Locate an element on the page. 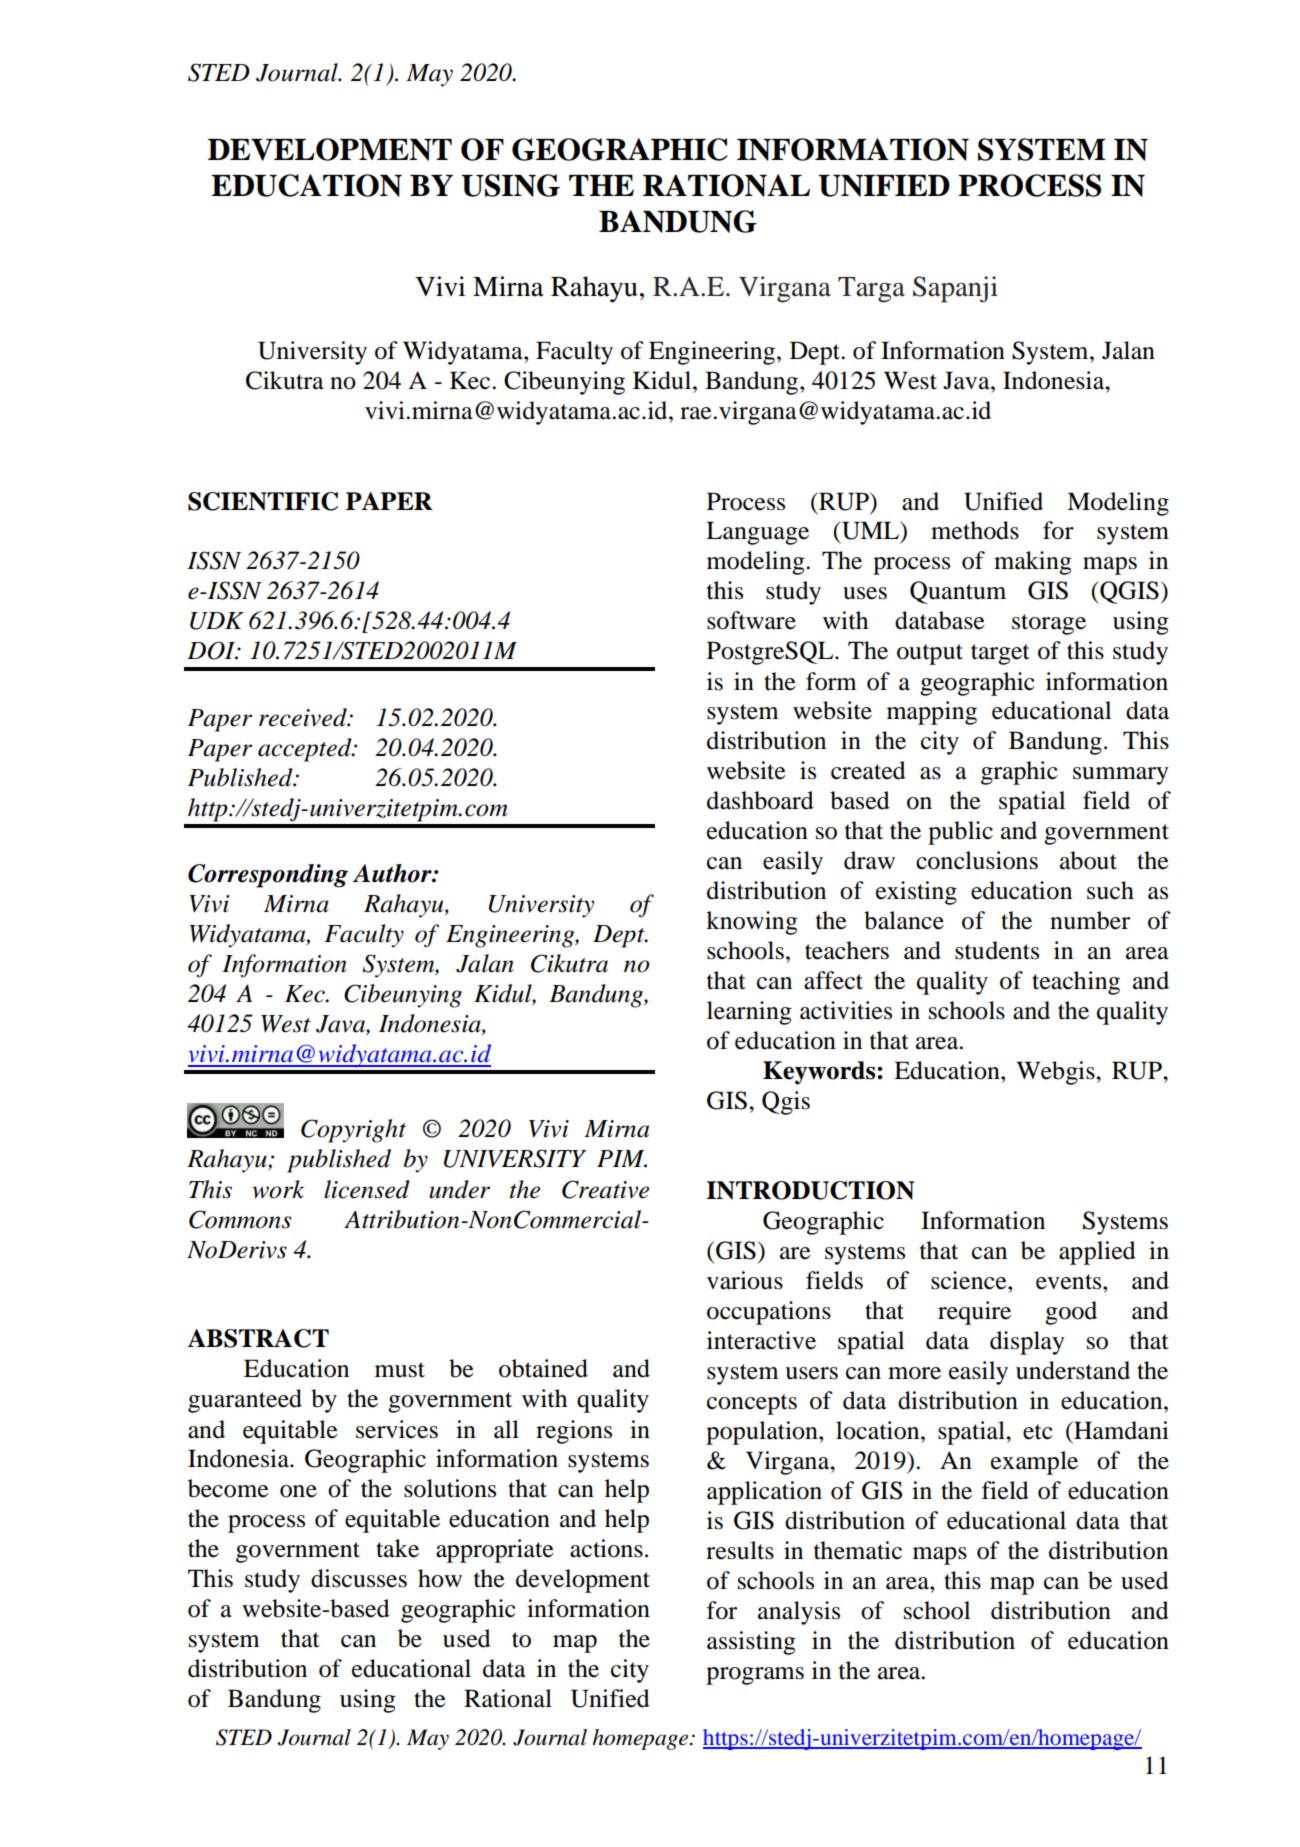 The width and height of the page is (1300, 1847). Targa is located at coordinates (871, 290).
